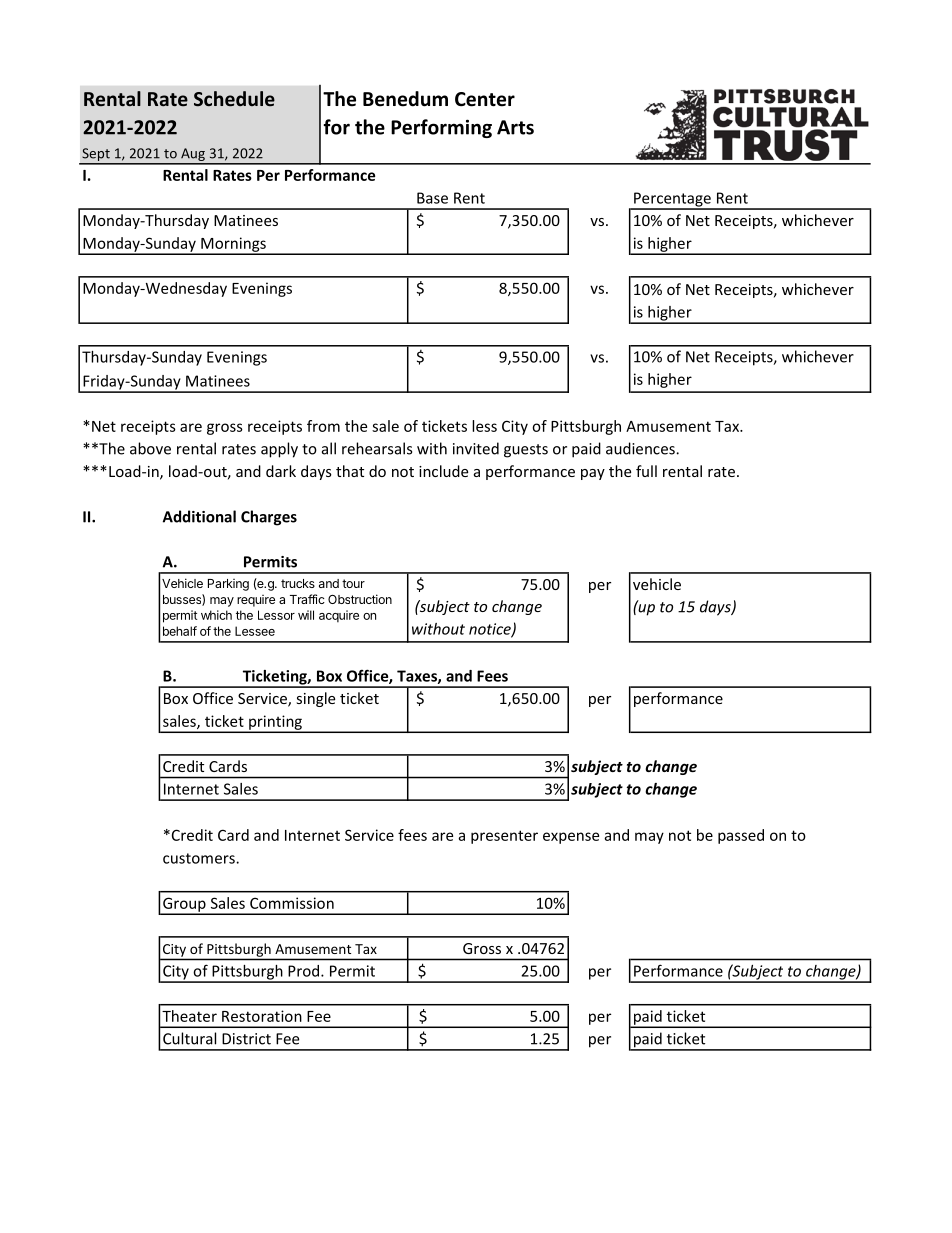 Image resolution: width=952 pixels, height=1233 pixels. What do you see at coordinates (275, 723) in the screenshot?
I see `printing` at bounding box center [275, 723].
